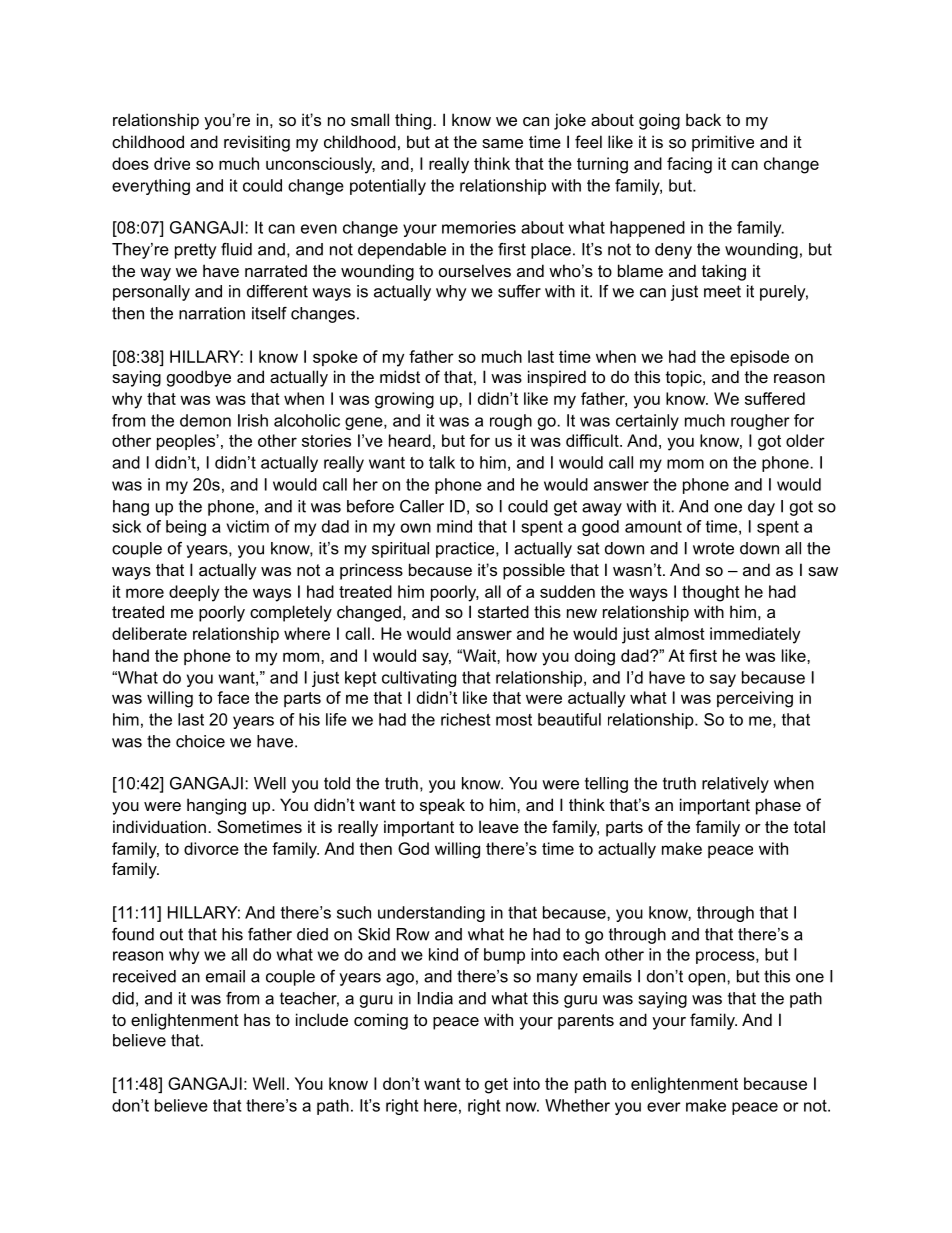 The height and width of the page is (1233, 952). What do you see at coordinates (502, 143) in the page?
I see `same` at bounding box center [502, 143].
